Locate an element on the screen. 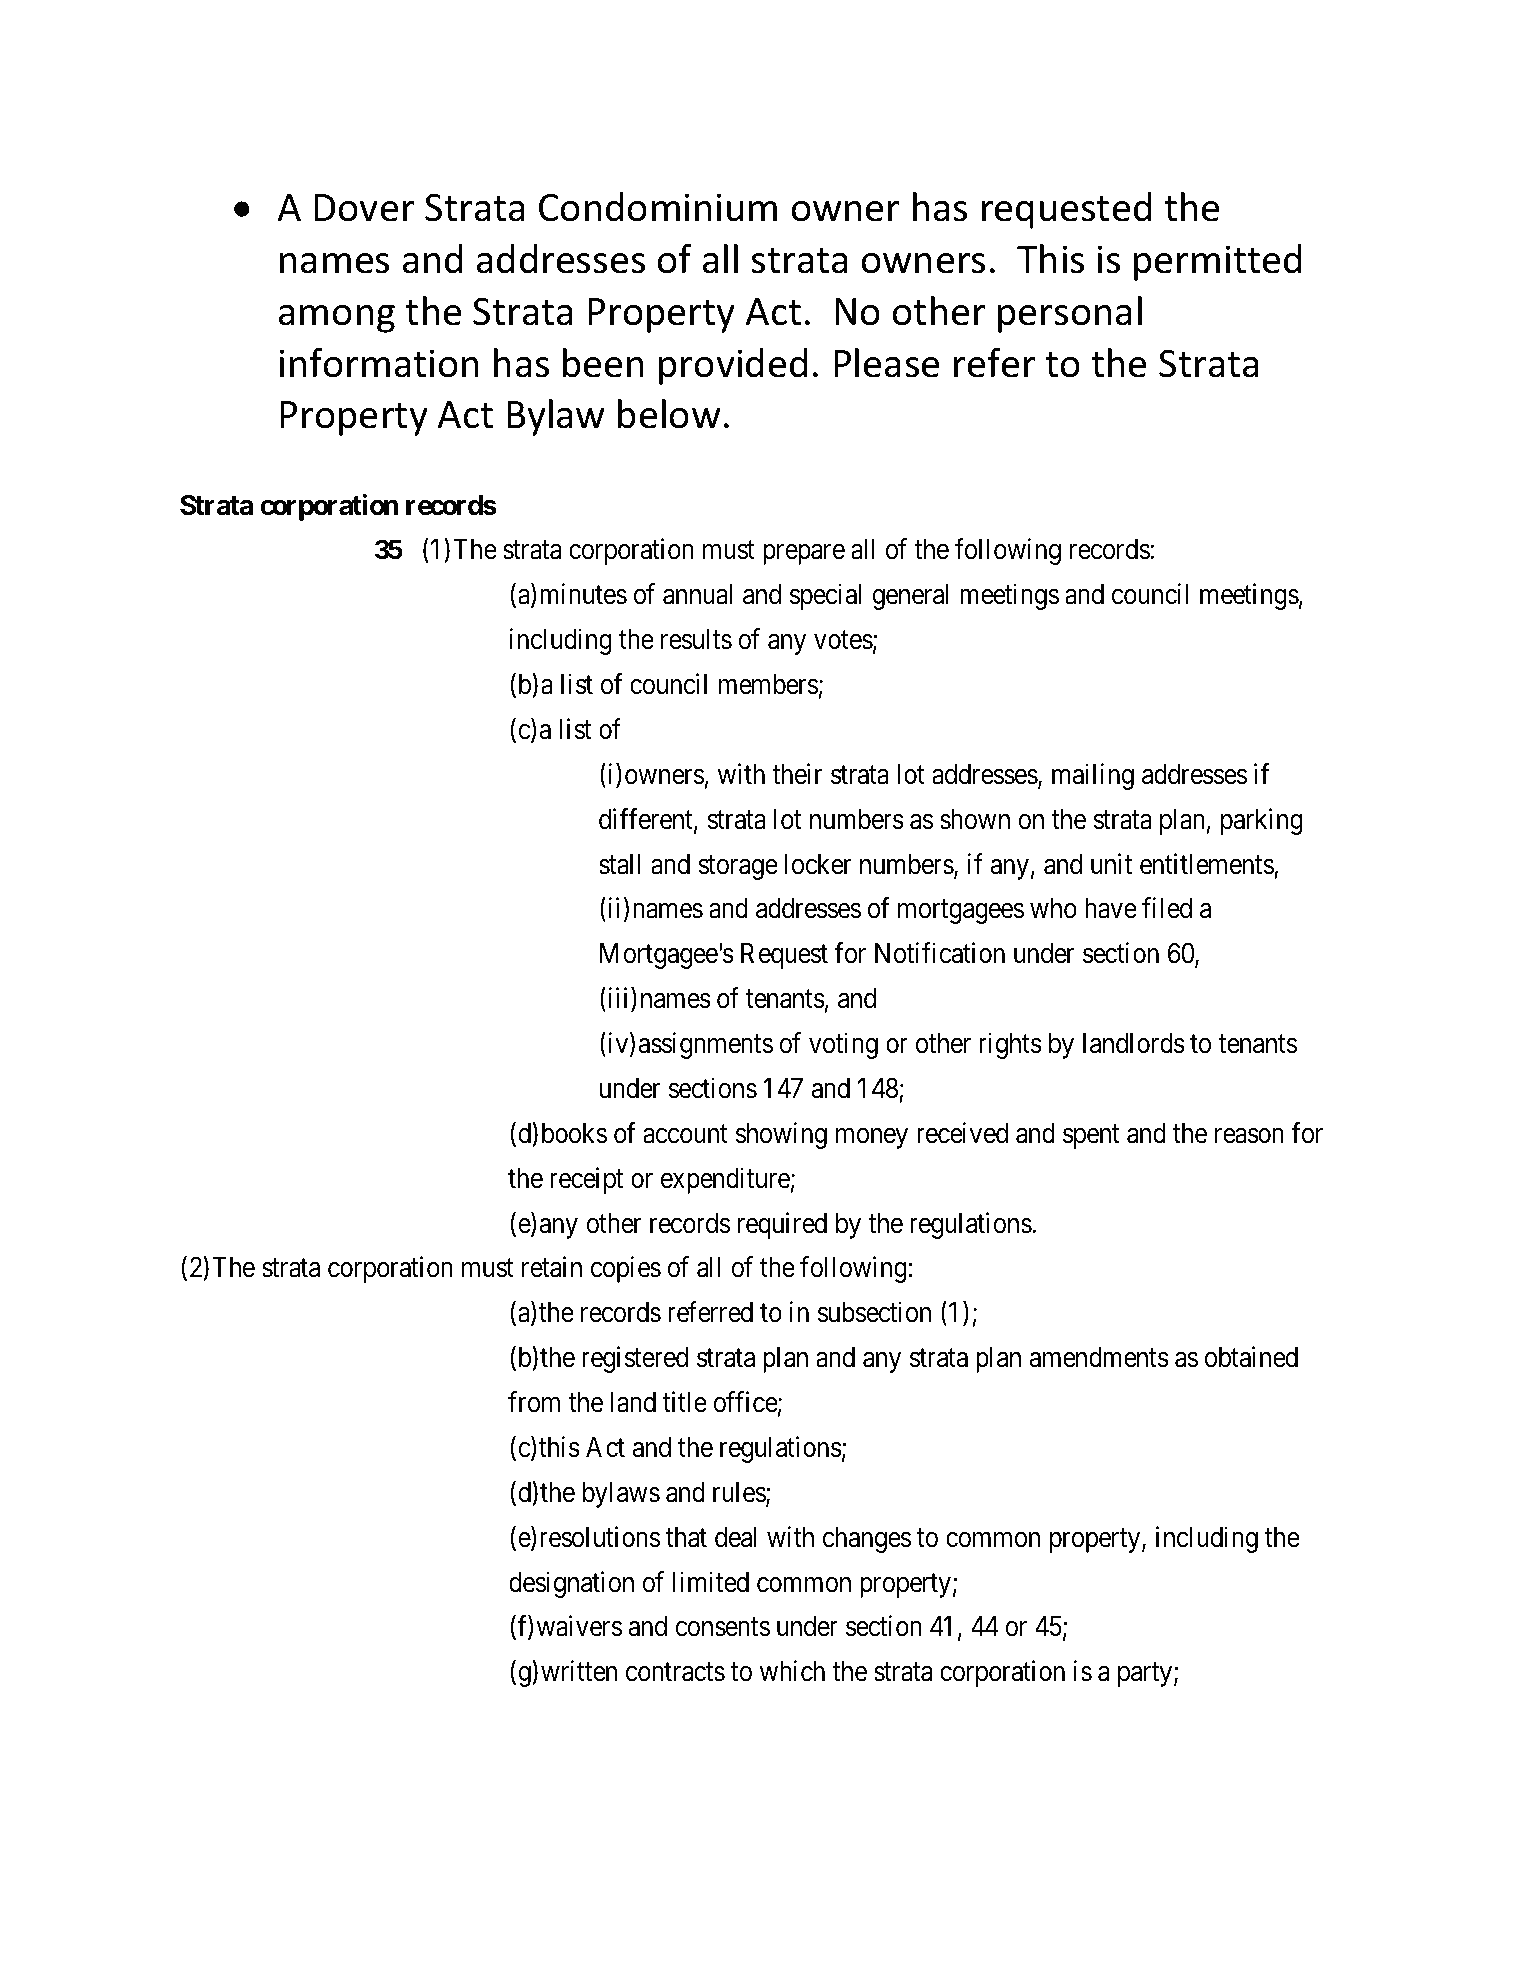  filed is located at coordinates (1167, 908).
